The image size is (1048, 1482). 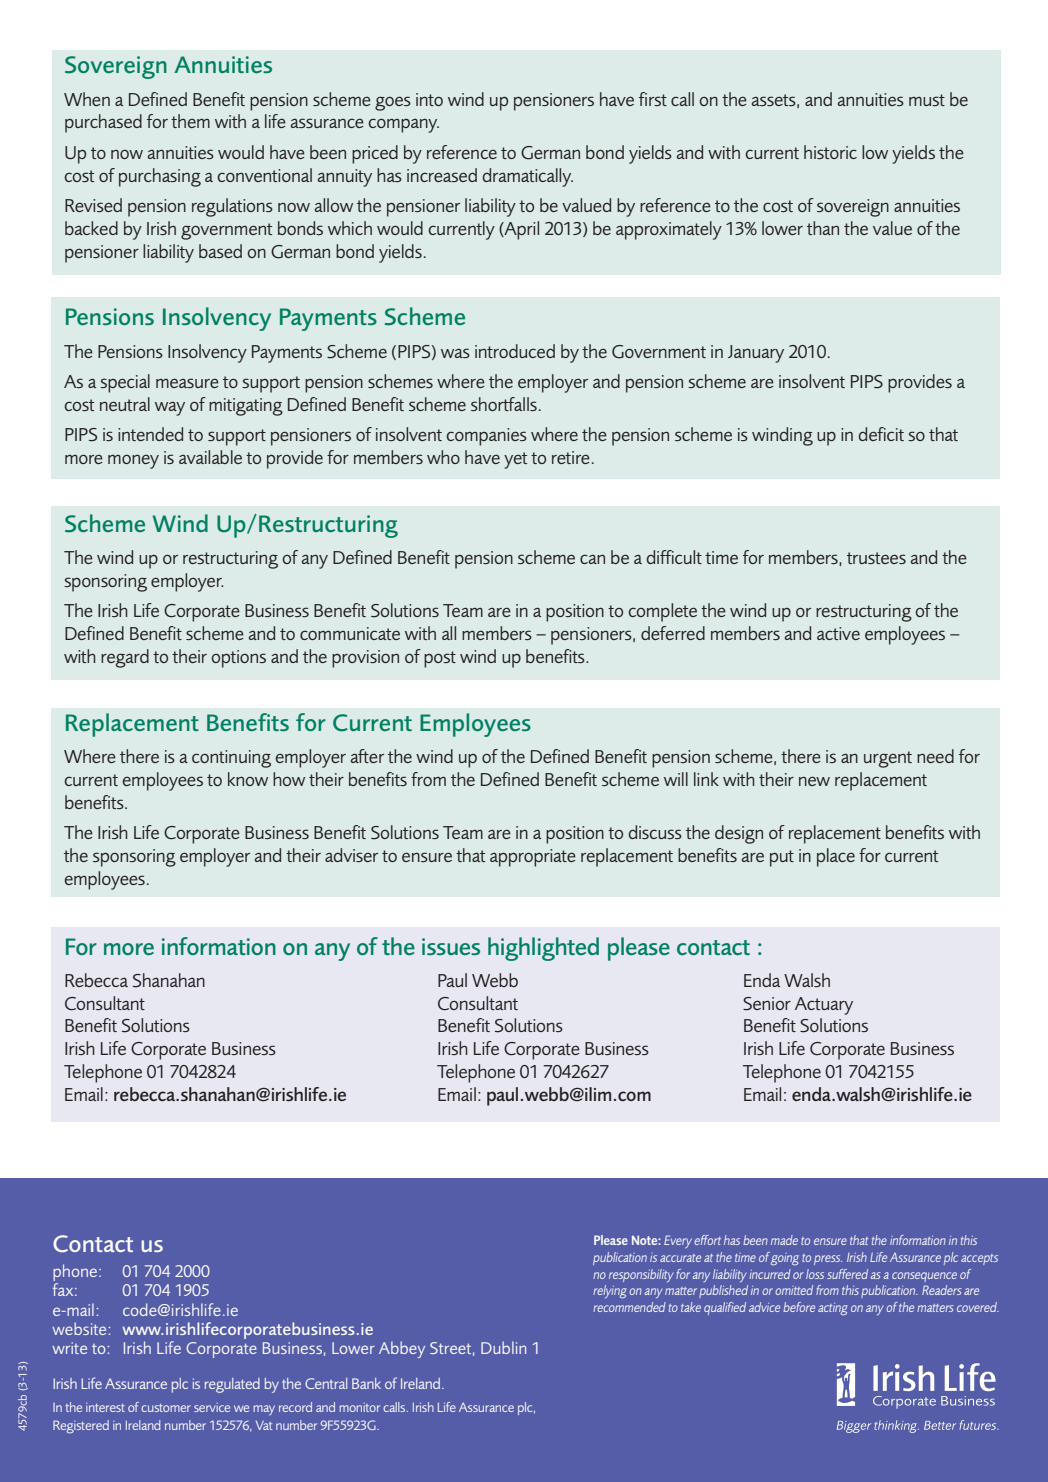 I want to click on money, so click(x=133, y=461).
